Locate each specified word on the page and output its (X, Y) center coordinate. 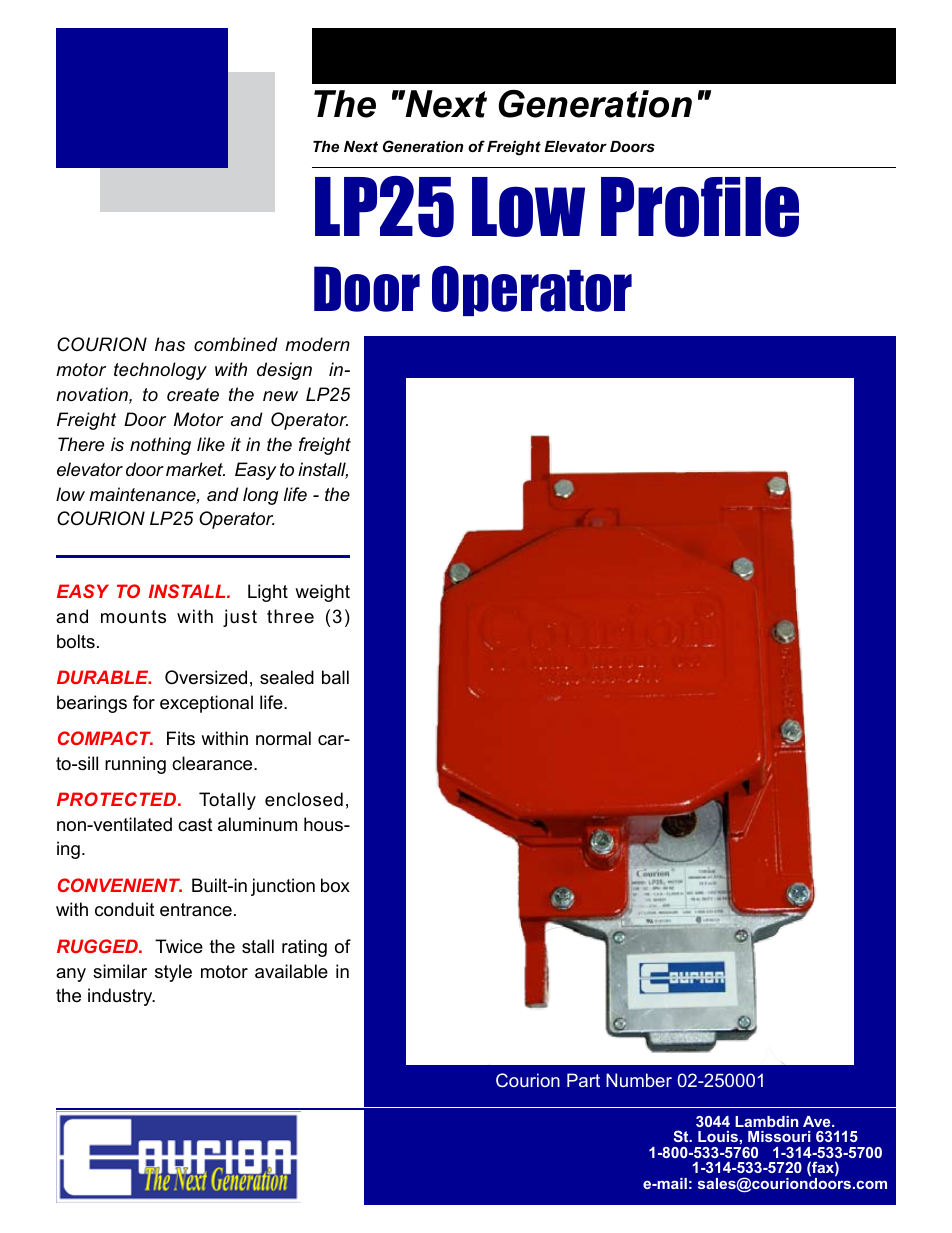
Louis (718, 1136)
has (170, 344)
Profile (700, 207)
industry (121, 997)
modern (317, 344)
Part (583, 1080)
